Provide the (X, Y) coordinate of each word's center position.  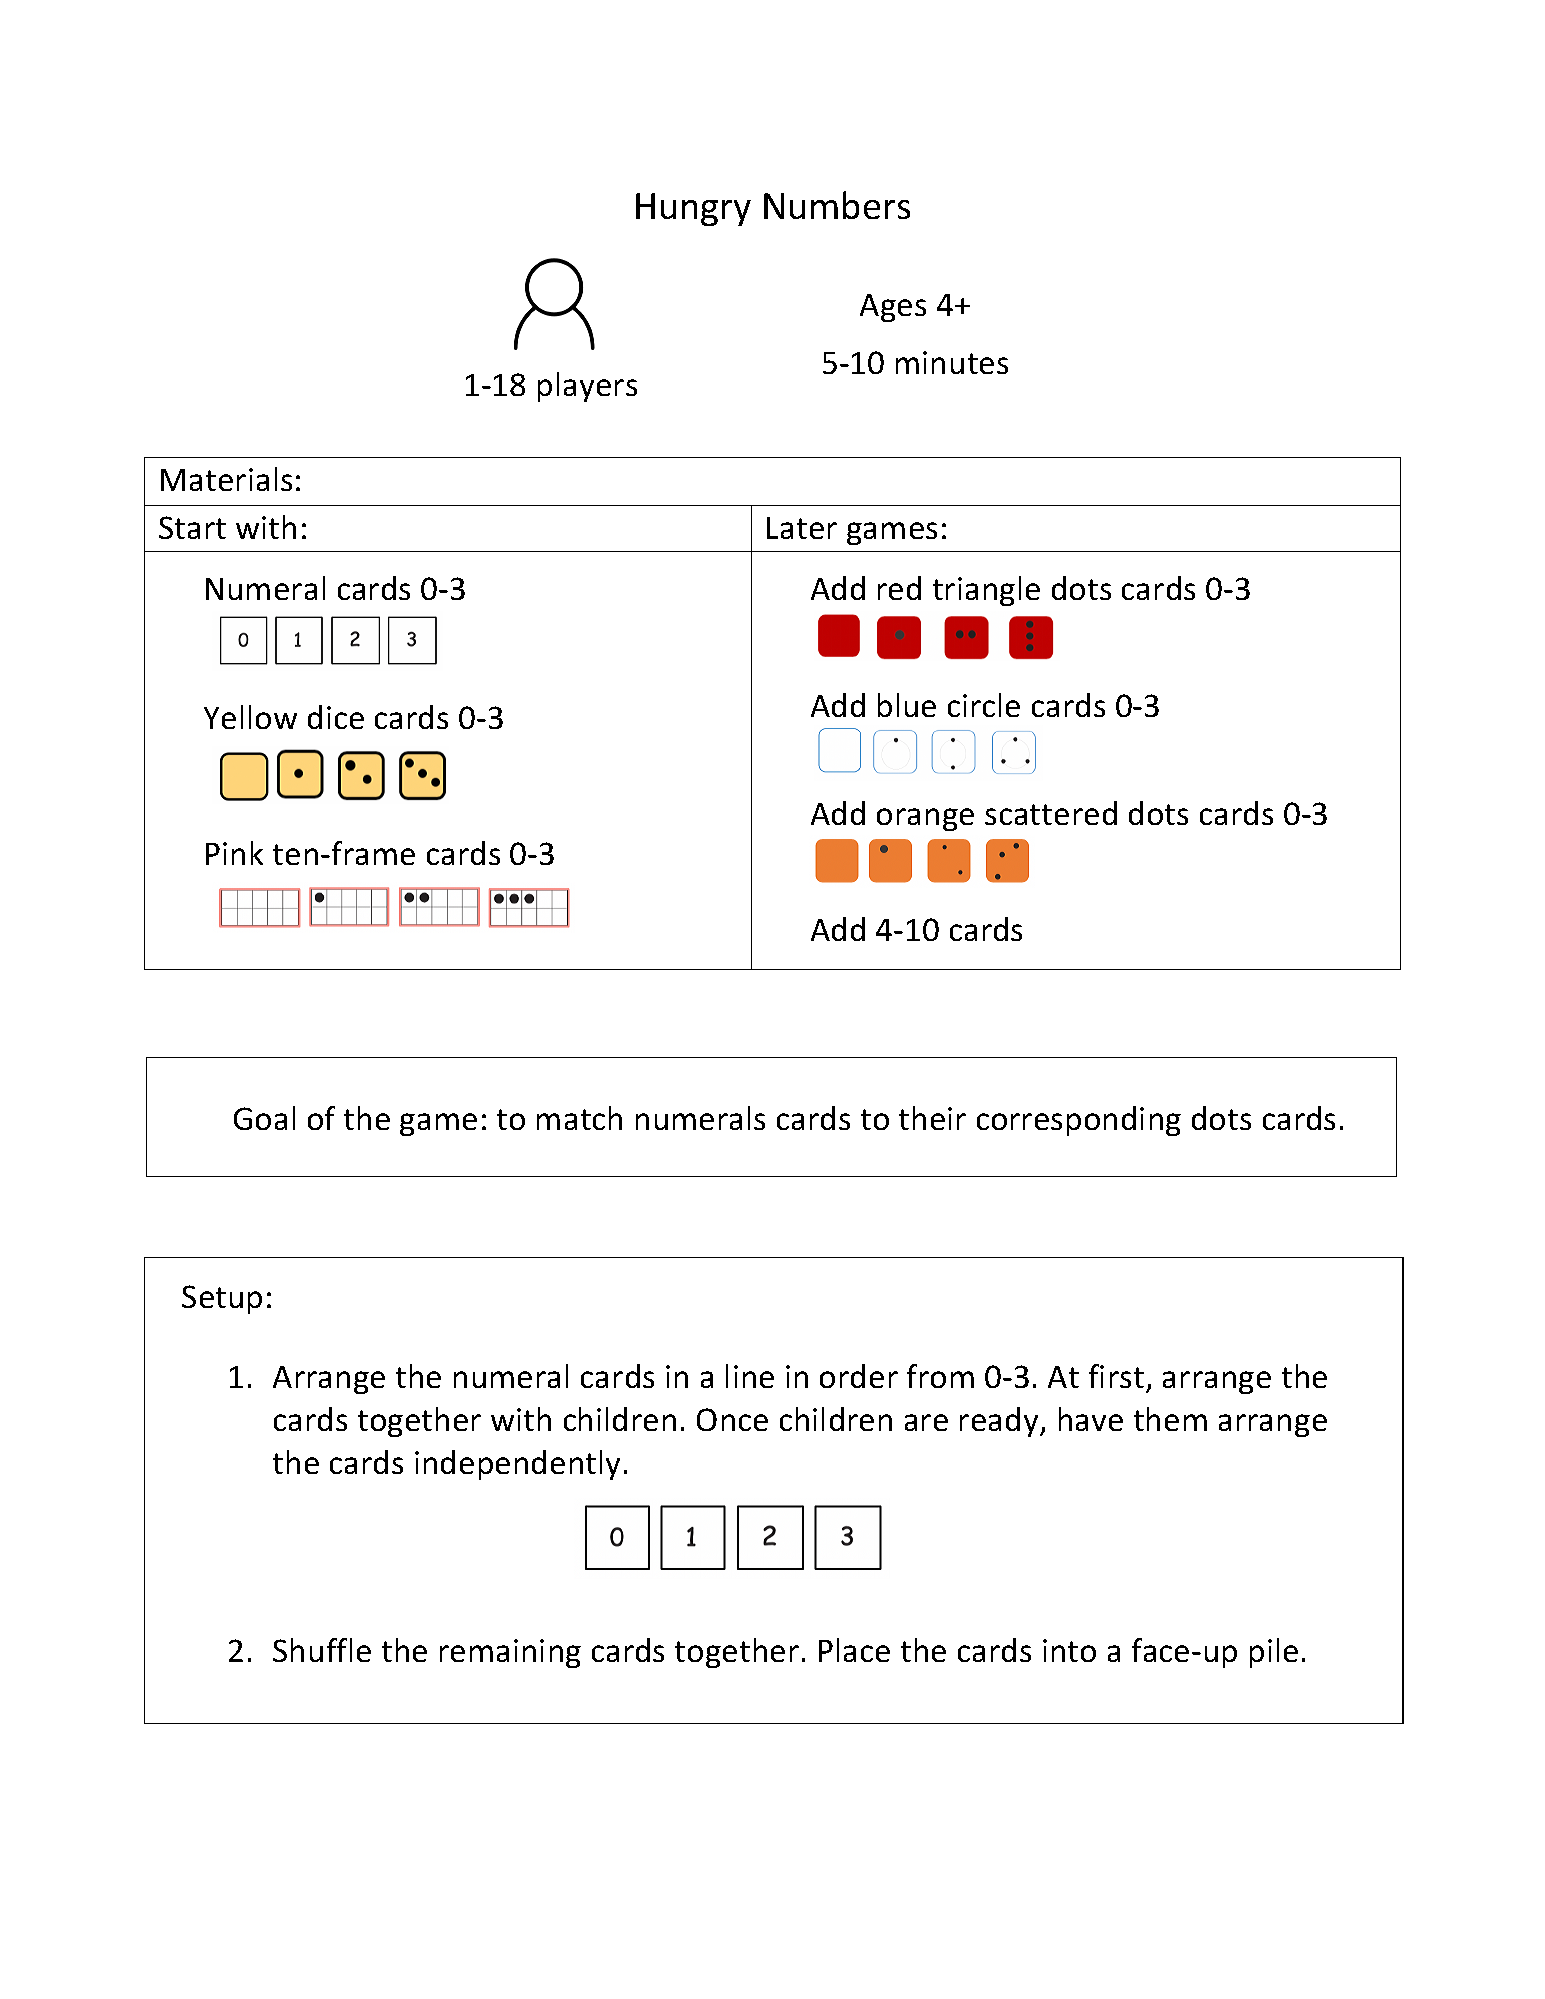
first (1116, 1376)
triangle (986, 591)
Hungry (693, 209)
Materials (226, 479)
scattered (1051, 813)
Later (802, 528)
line (750, 1376)
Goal (264, 1118)
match (579, 1118)
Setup (222, 1299)
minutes (952, 362)
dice (336, 717)
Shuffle (322, 1650)
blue (907, 705)
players (587, 387)
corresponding (1079, 1121)
